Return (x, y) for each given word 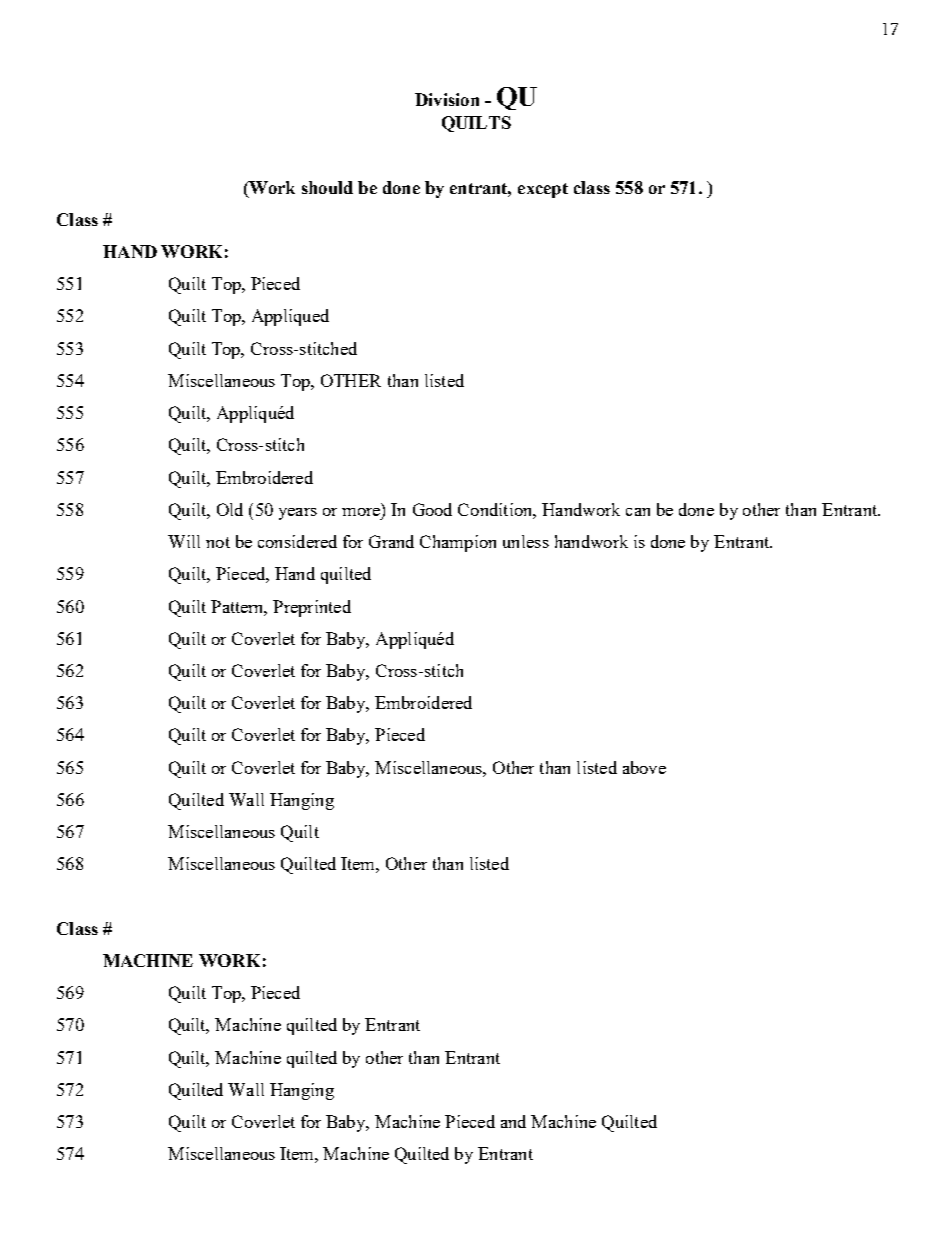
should (327, 187)
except (543, 190)
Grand (391, 541)
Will (184, 541)
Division (447, 99)
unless (526, 541)
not (218, 542)
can (638, 512)
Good (432, 509)
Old (230, 509)
